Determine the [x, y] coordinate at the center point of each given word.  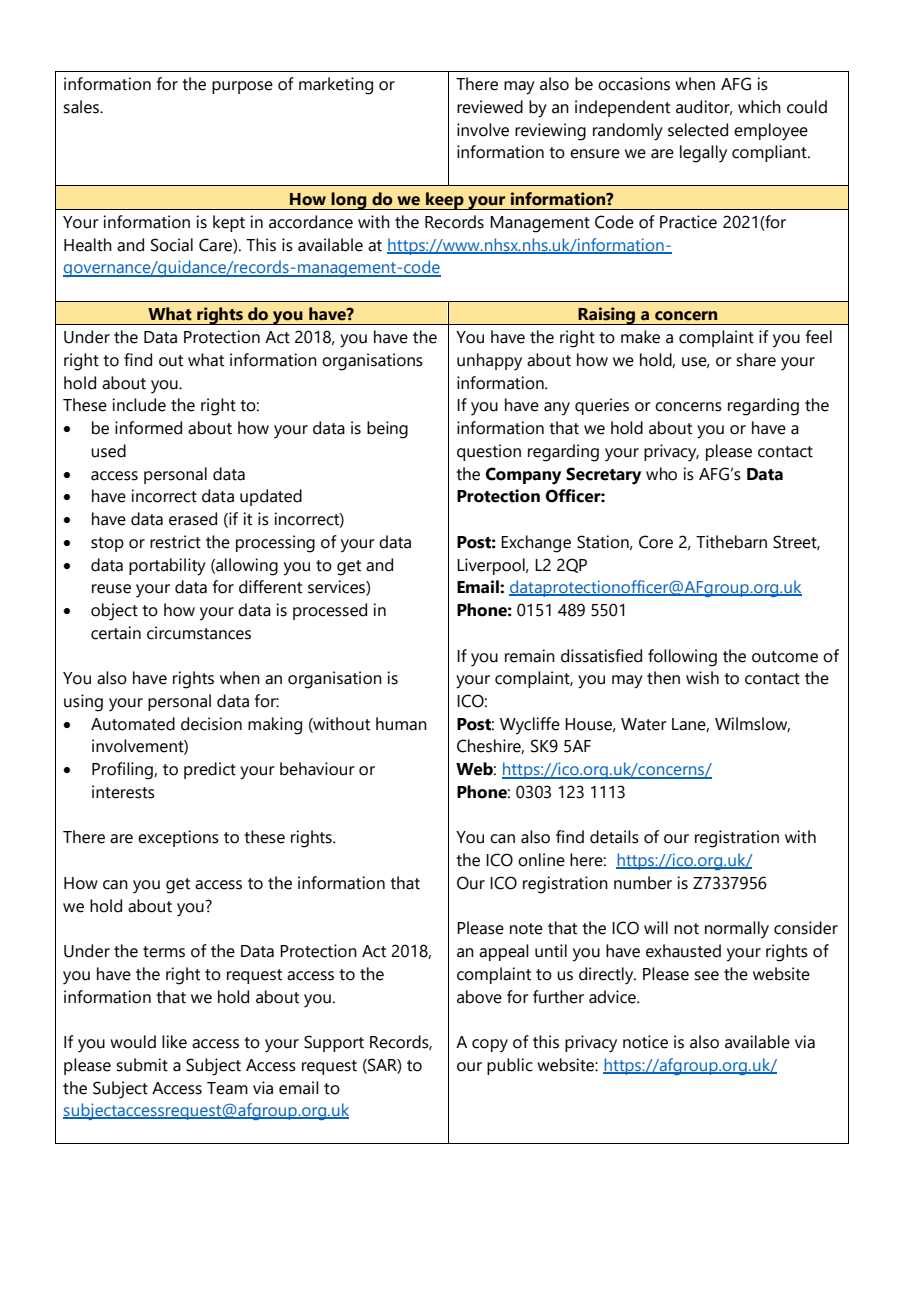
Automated [133, 724]
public [510, 1066]
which [759, 107]
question [489, 452]
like [174, 1042]
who [661, 474]
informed [148, 428]
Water [644, 724]
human [401, 724]
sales [82, 107]
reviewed [490, 107]
